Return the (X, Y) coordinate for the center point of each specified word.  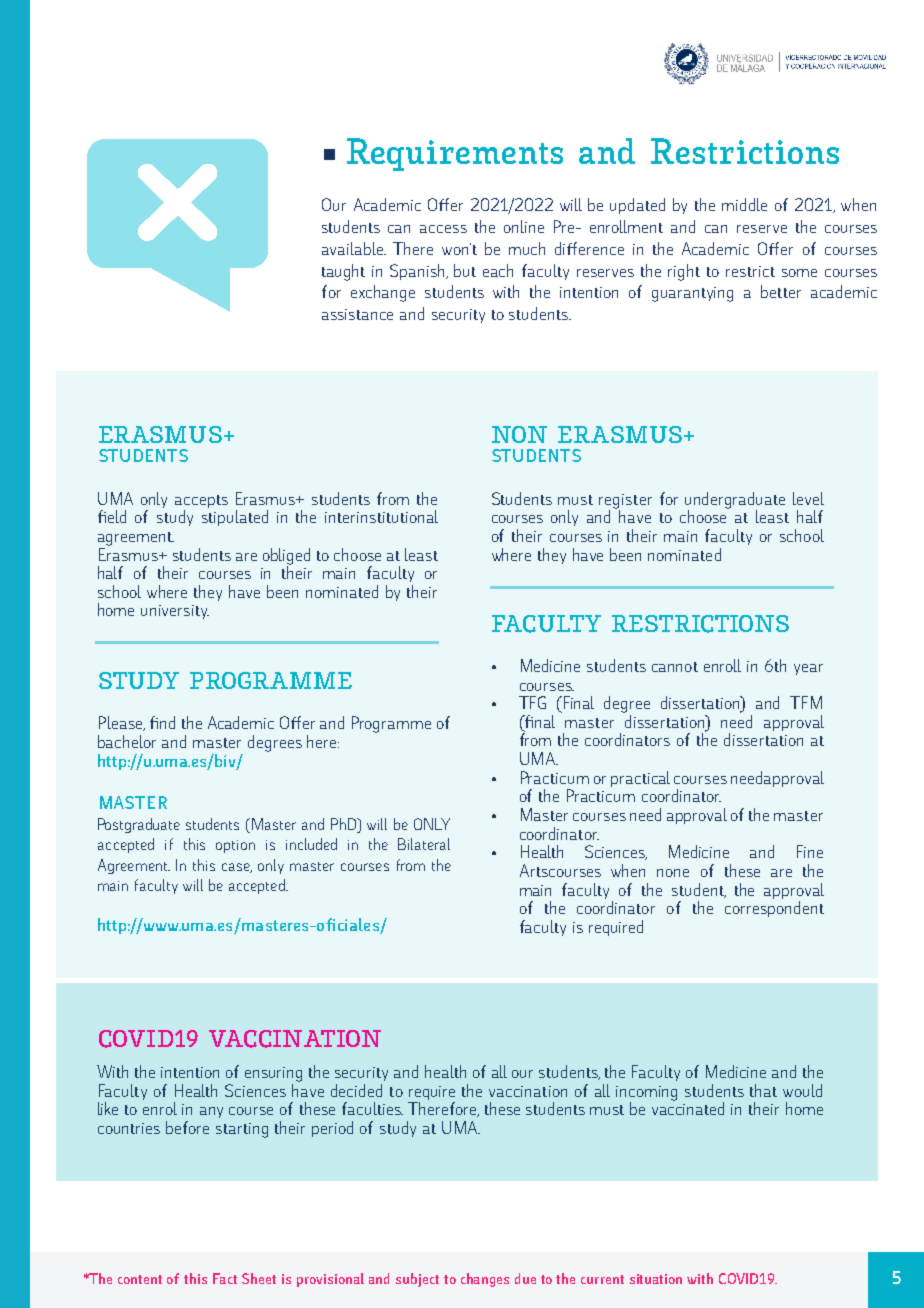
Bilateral (424, 844)
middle (744, 204)
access (443, 229)
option (235, 846)
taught (343, 272)
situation (656, 1279)
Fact (225, 1278)
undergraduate (735, 501)
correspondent (774, 909)
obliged (286, 557)
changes (485, 1280)
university (175, 612)
